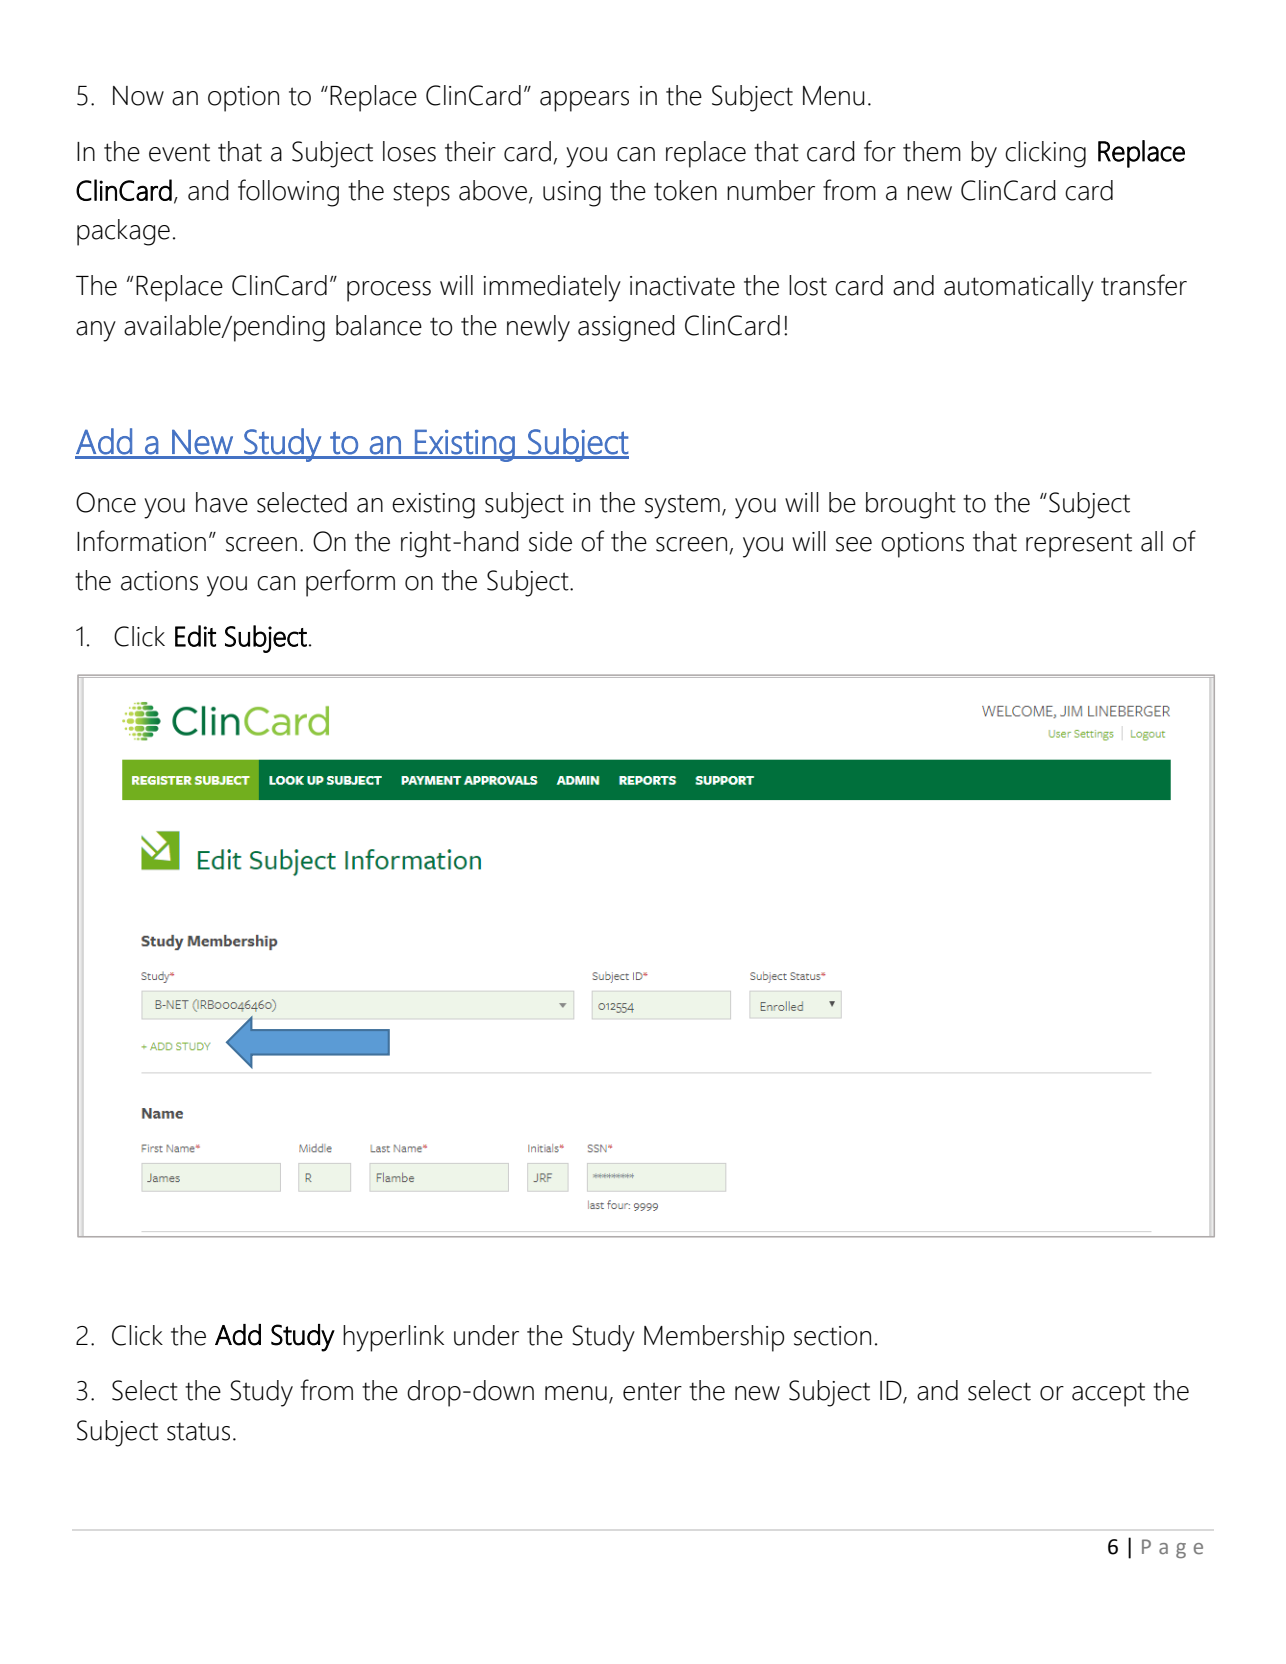  Describe the element at coordinates (195, 636) in the screenshot. I see `Edit` at that location.
